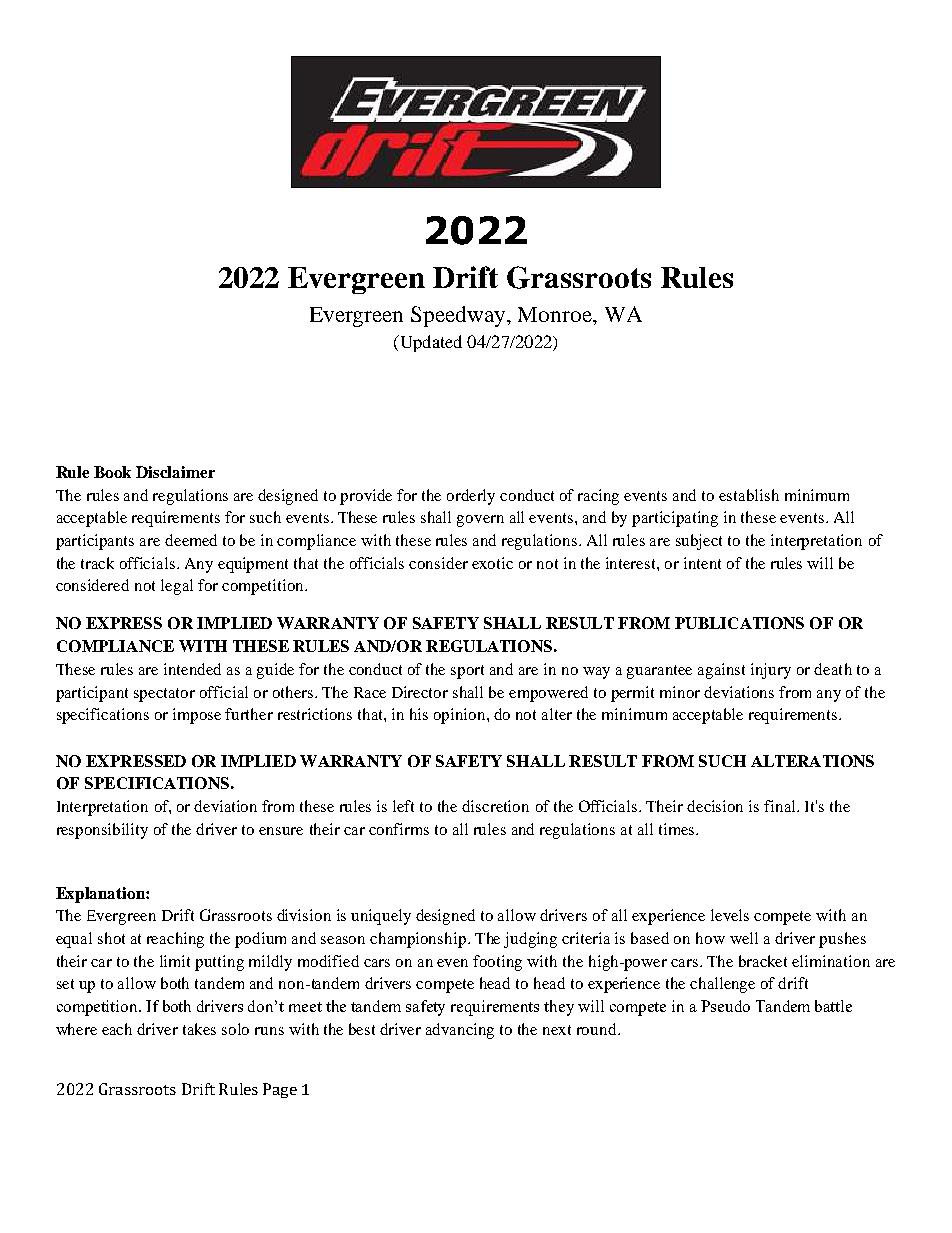  I want to click on Monroe, so click(556, 314).
